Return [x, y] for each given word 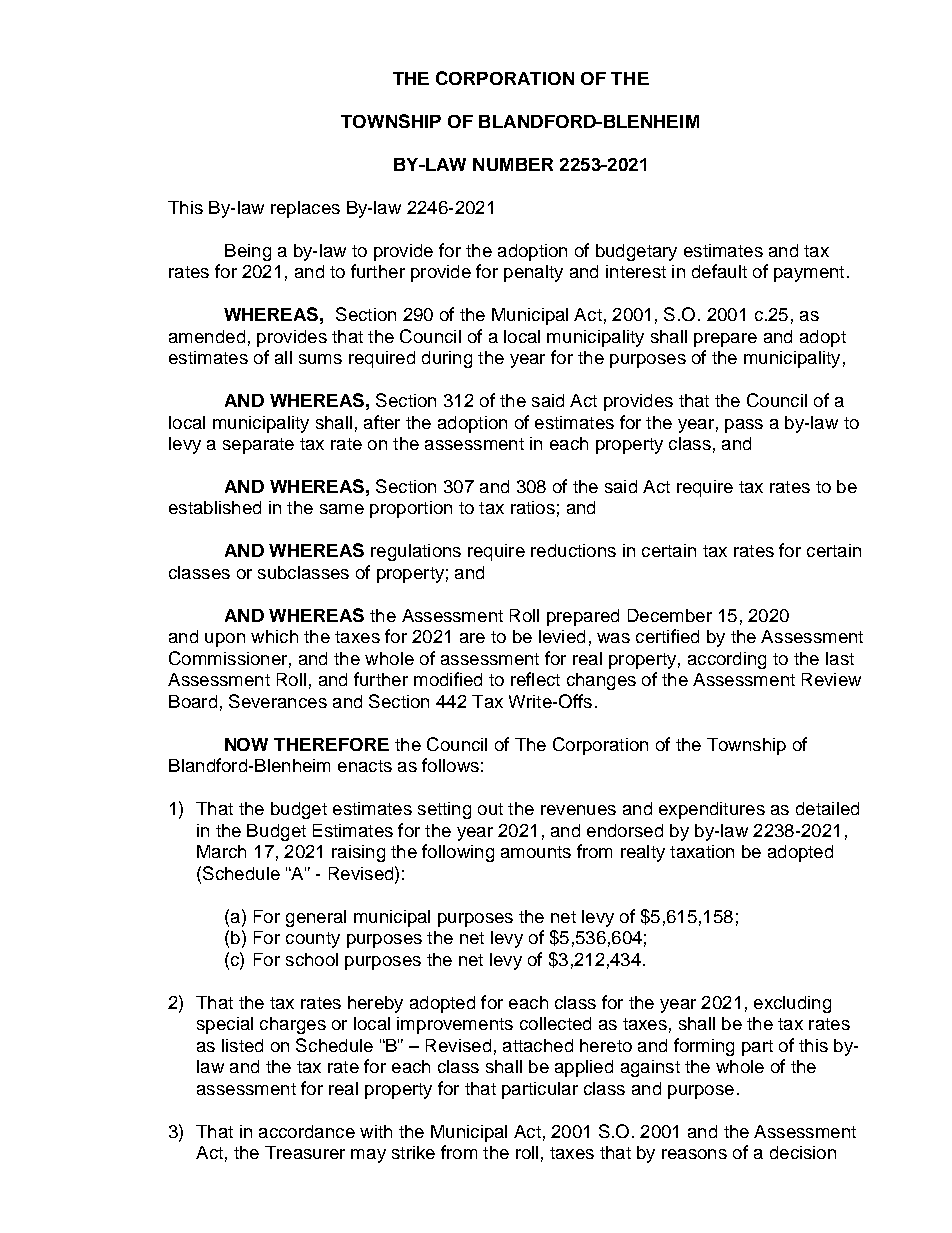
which [274, 636]
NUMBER [513, 164]
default [719, 271]
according [727, 660]
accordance [307, 1131]
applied [584, 1068]
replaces [305, 209]
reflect [535, 679]
